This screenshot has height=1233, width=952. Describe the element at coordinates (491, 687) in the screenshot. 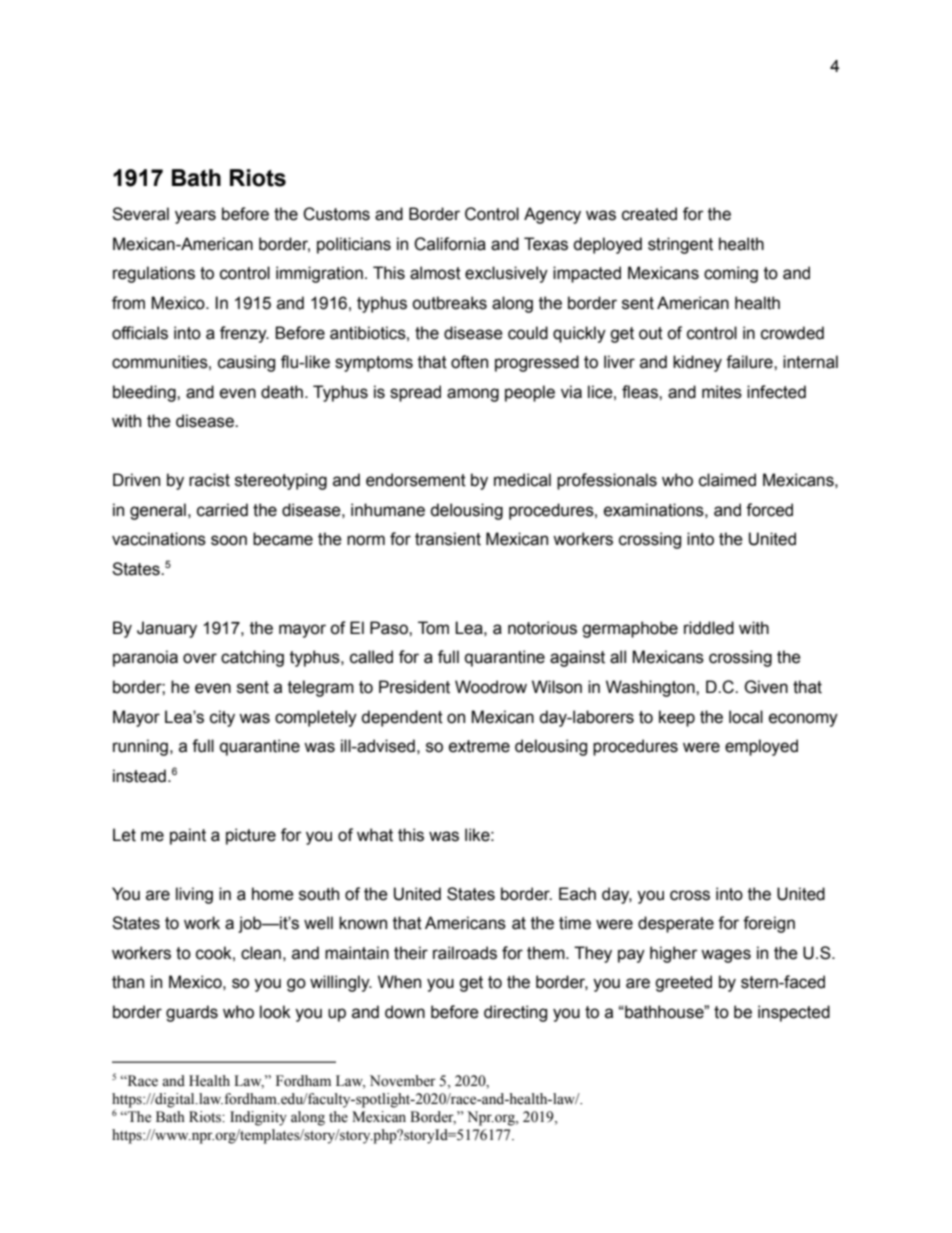

I see `Woodrow` at that location.
